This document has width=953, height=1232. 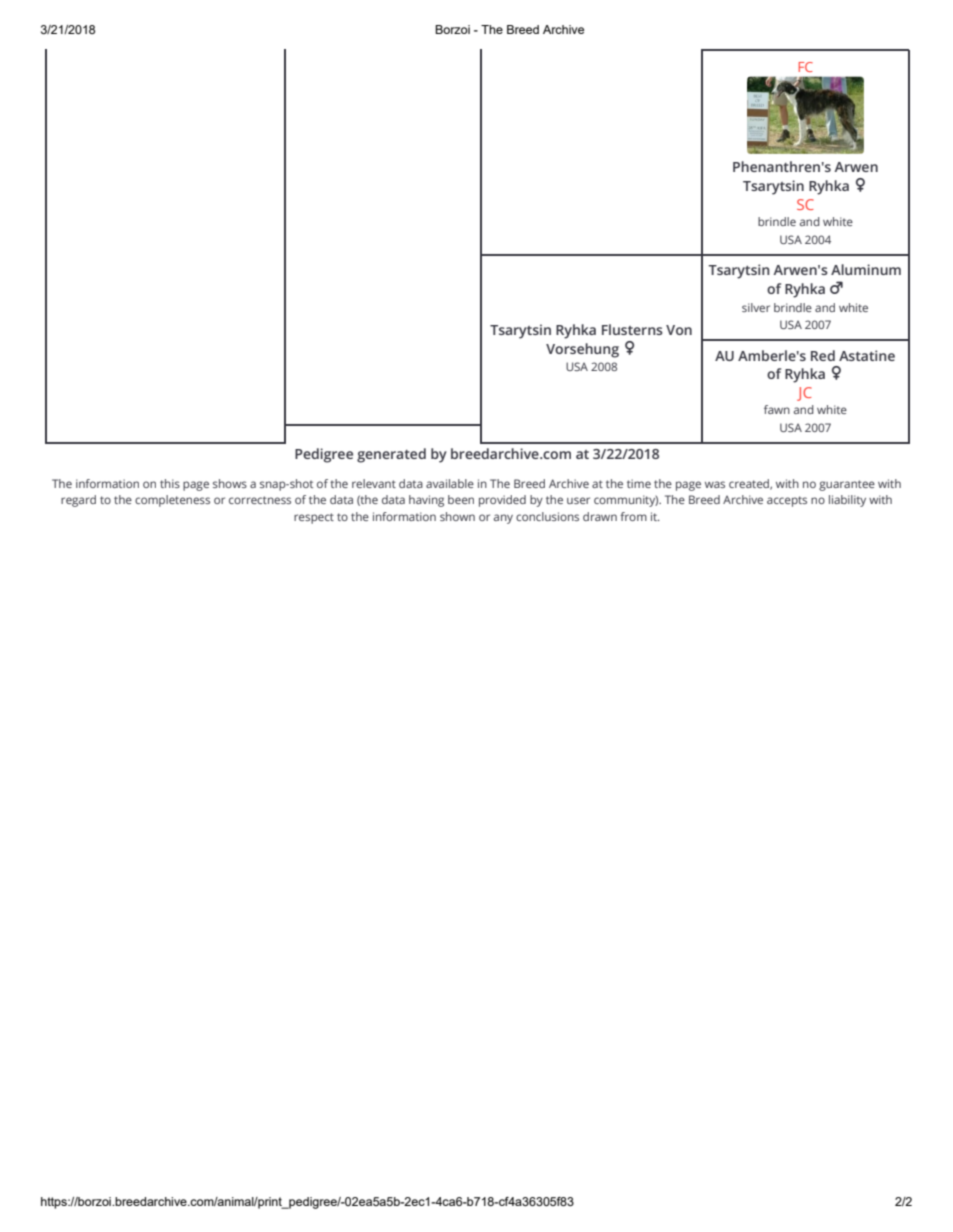 I want to click on completeness, so click(x=172, y=501).
